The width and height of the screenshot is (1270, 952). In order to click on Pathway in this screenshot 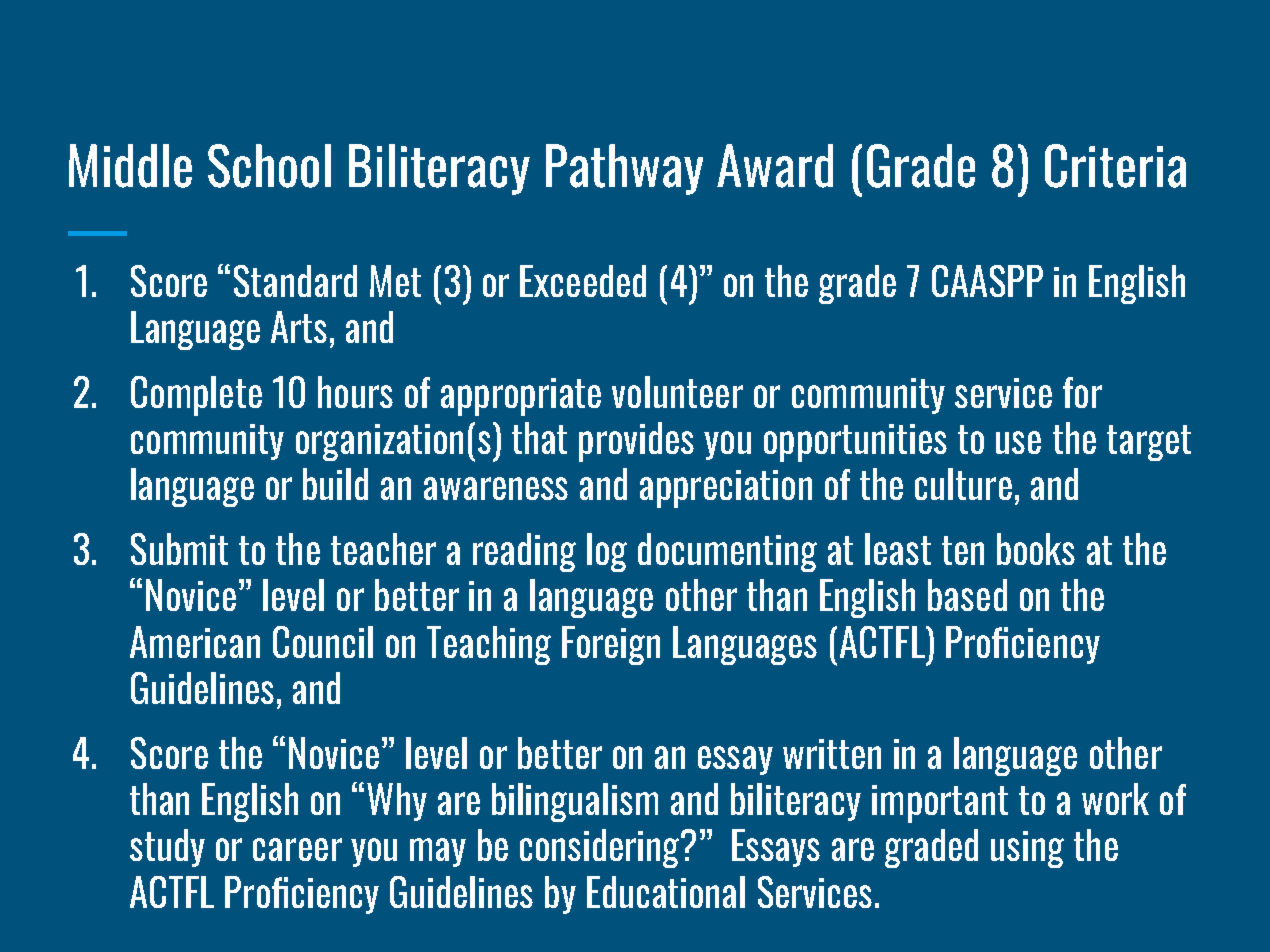, I will do `click(624, 169)`.
